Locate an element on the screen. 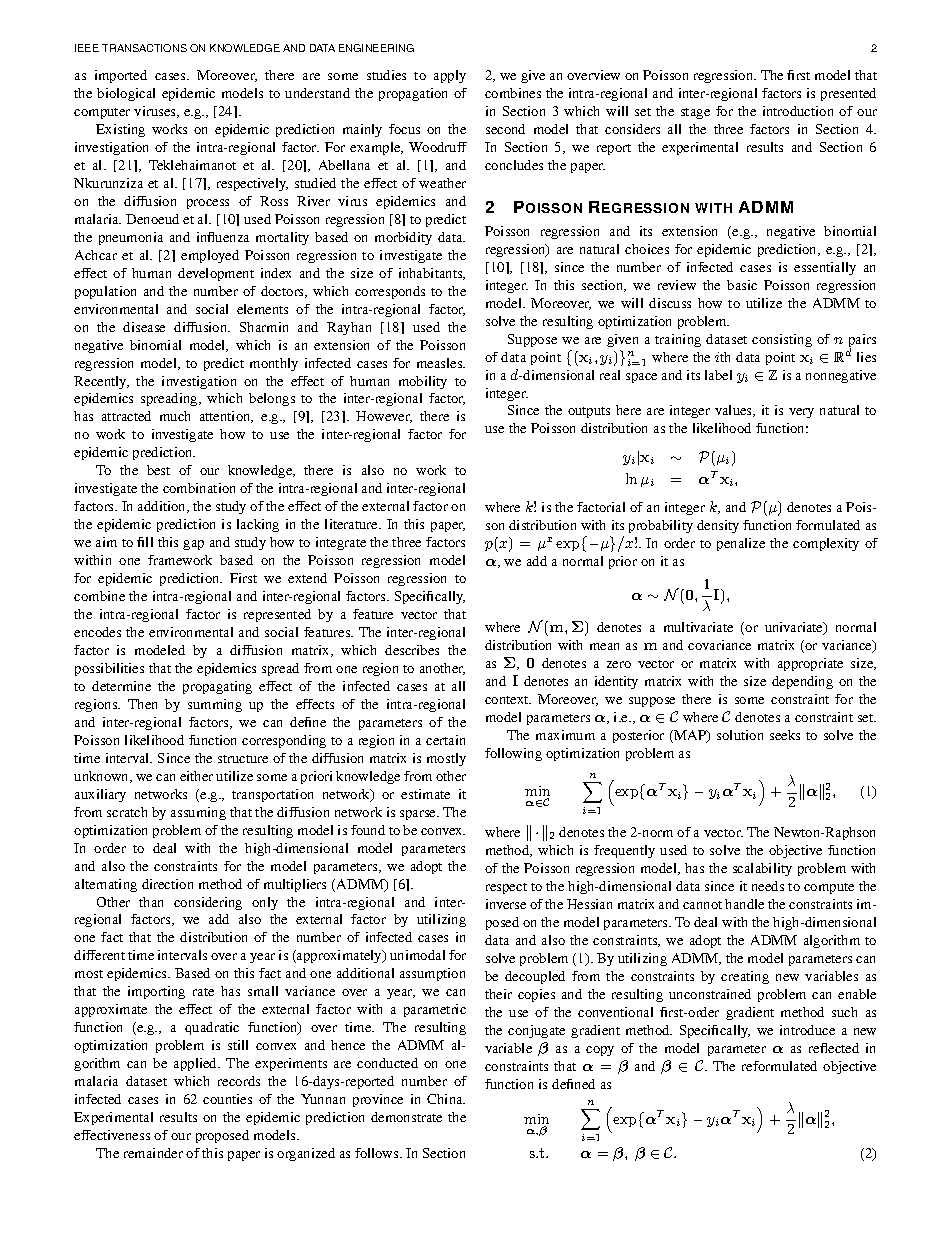 The image size is (952, 1233). literature is located at coordinates (352, 524).
